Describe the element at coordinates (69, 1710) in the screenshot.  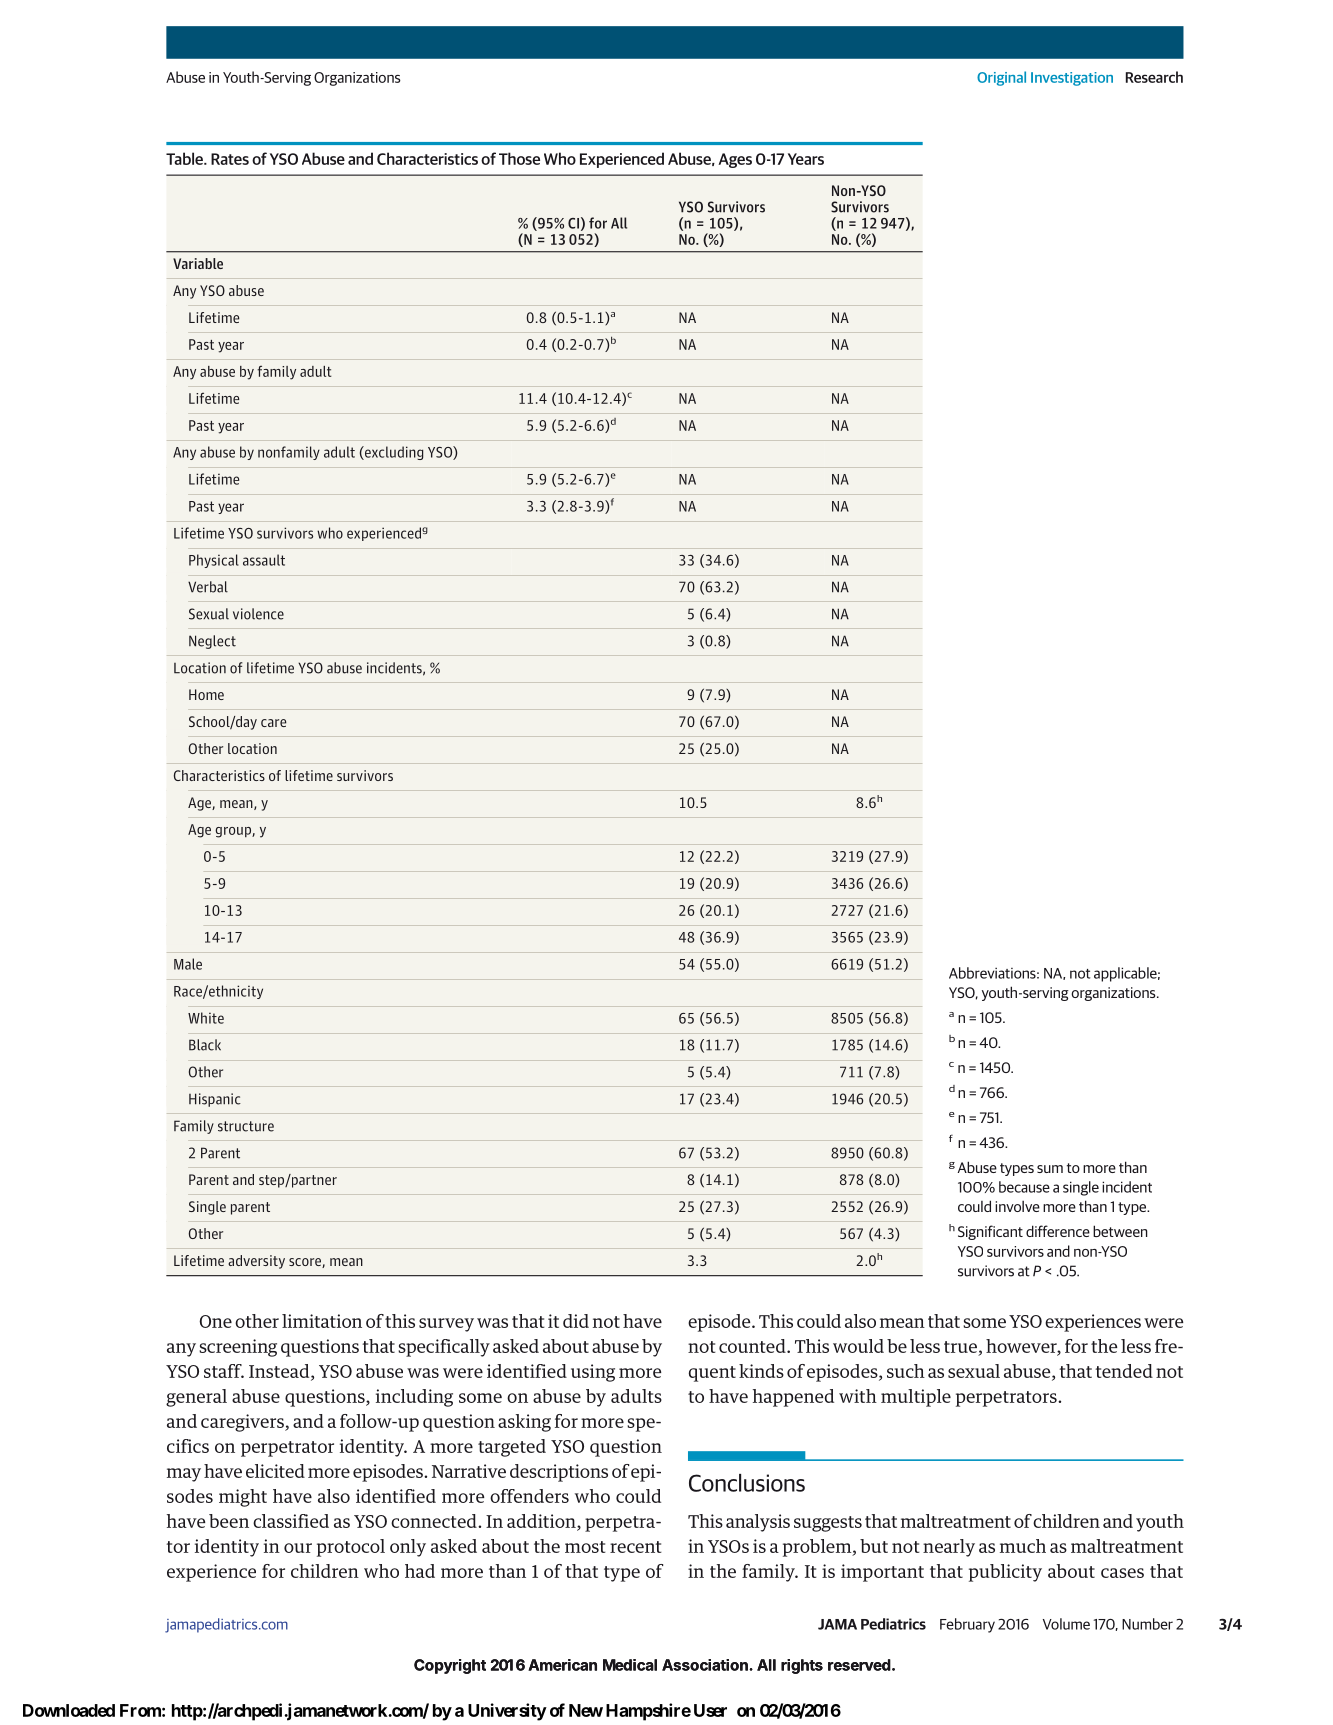
I see `Downloaded` at that location.
